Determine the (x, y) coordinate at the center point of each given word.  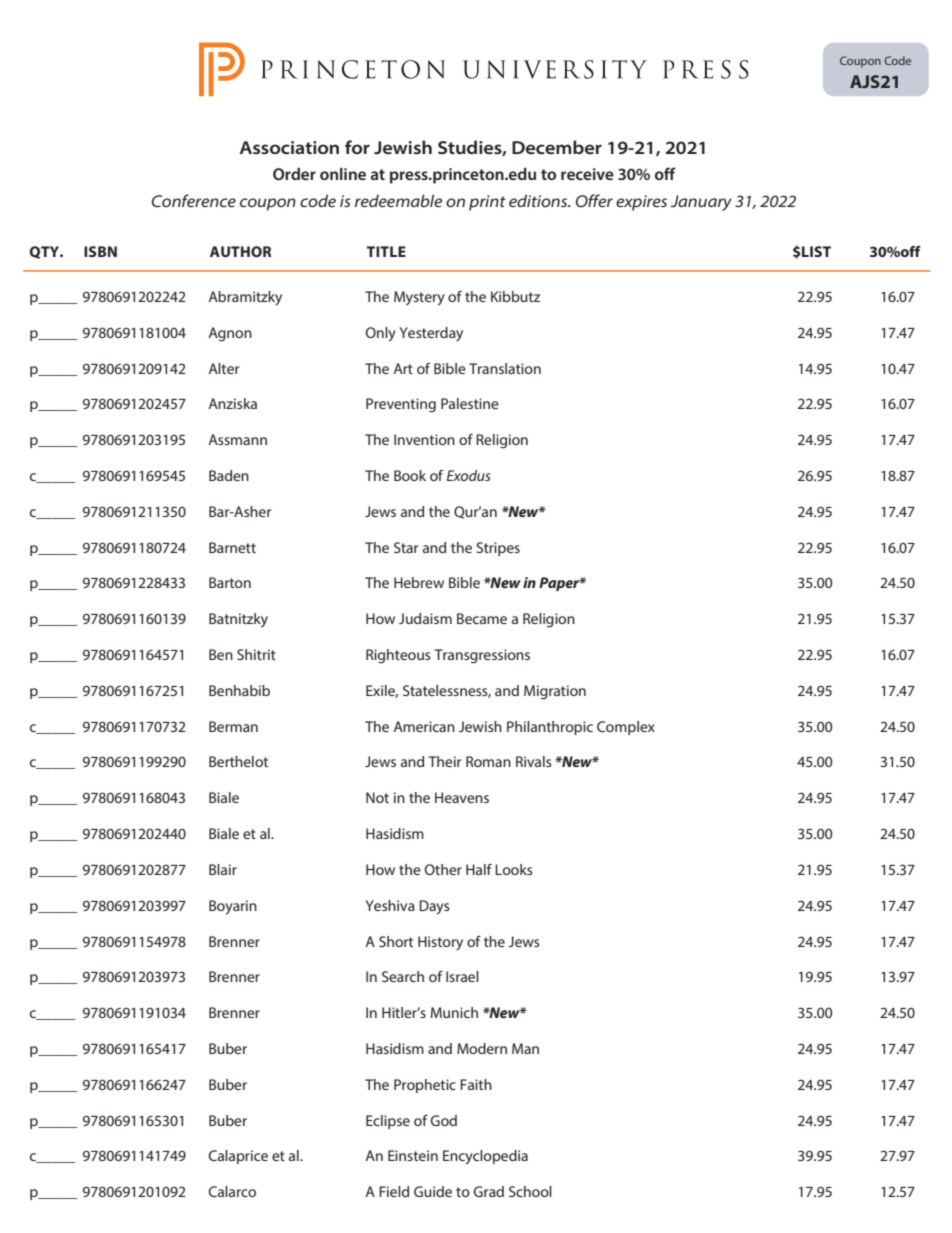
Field (394, 1191)
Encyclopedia (485, 1157)
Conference (194, 200)
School (530, 1191)
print (487, 203)
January (701, 203)
